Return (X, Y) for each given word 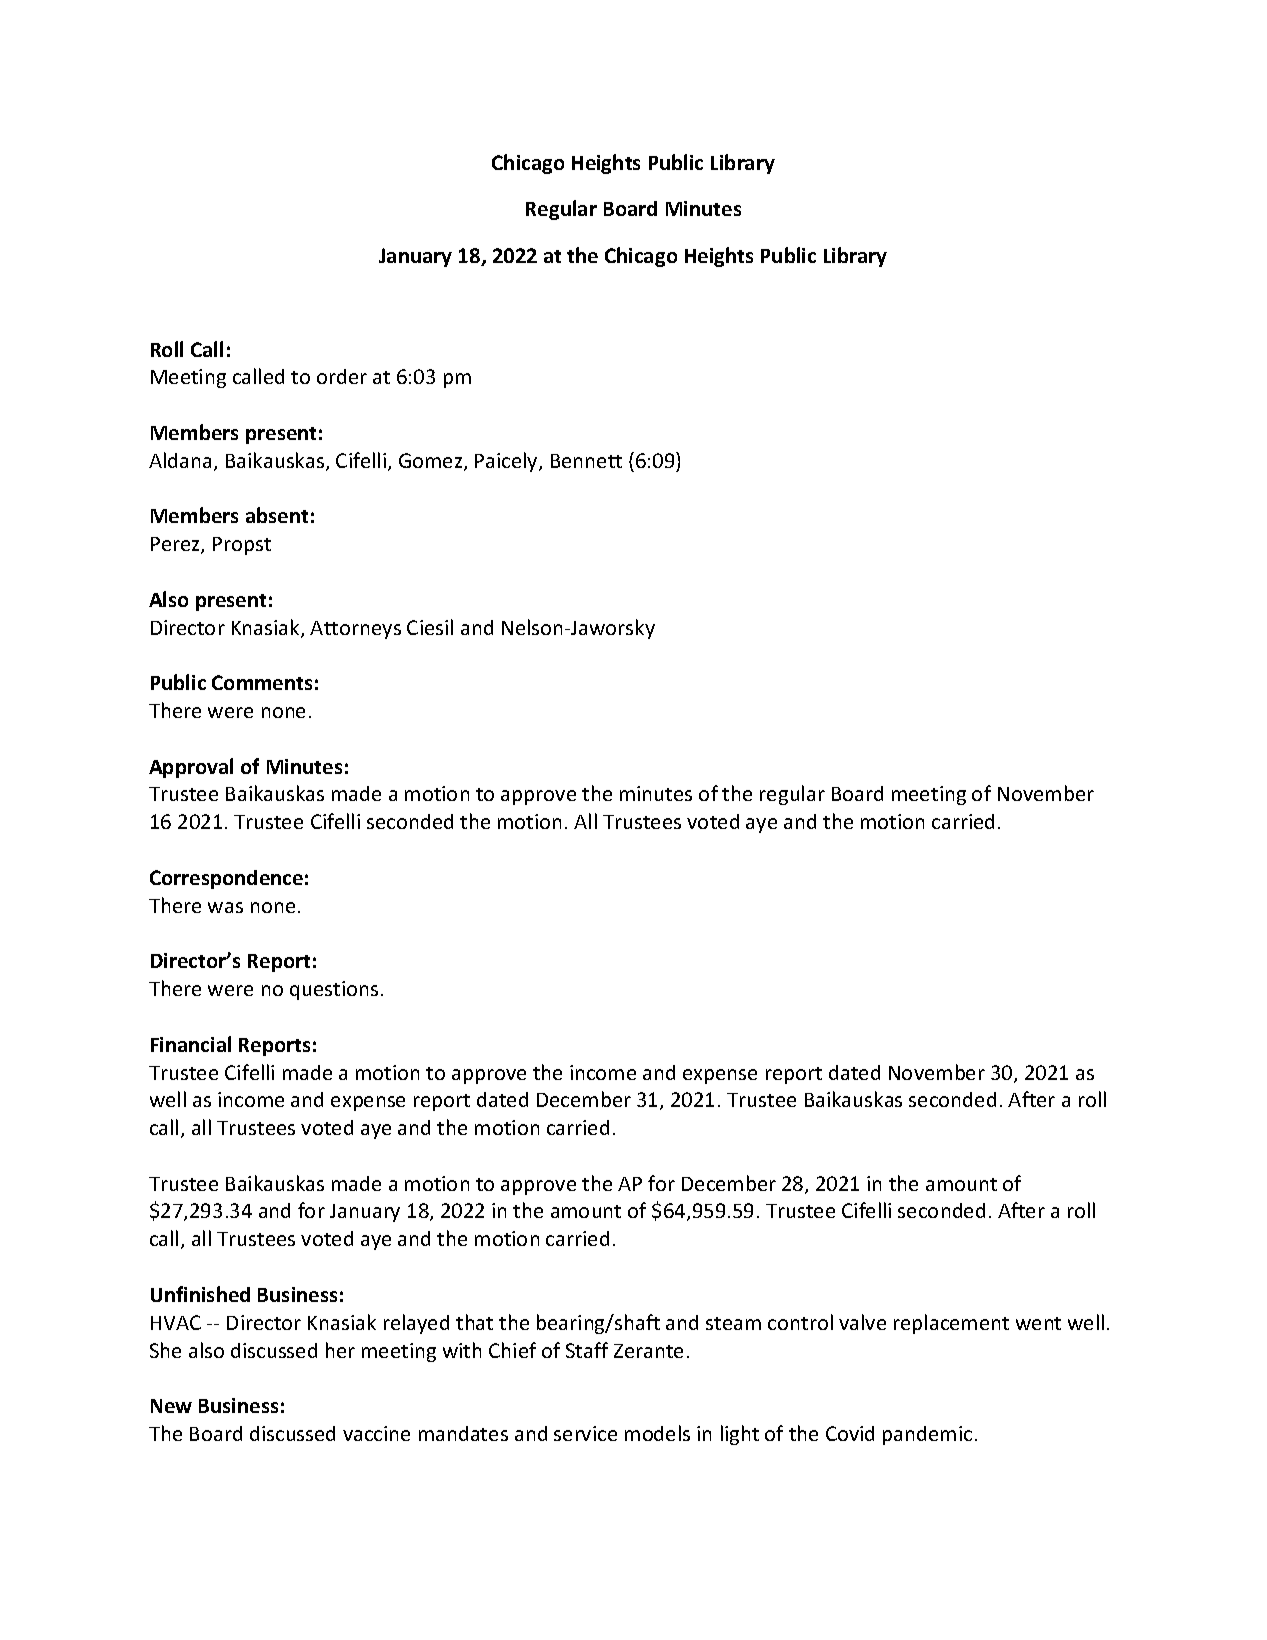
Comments (262, 682)
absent (277, 515)
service (585, 1433)
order (342, 376)
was (225, 907)
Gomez (432, 462)
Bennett (586, 461)
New (171, 1406)
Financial (191, 1044)
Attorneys (355, 630)
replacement (951, 1324)
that (474, 1322)
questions (334, 990)
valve (862, 1322)
